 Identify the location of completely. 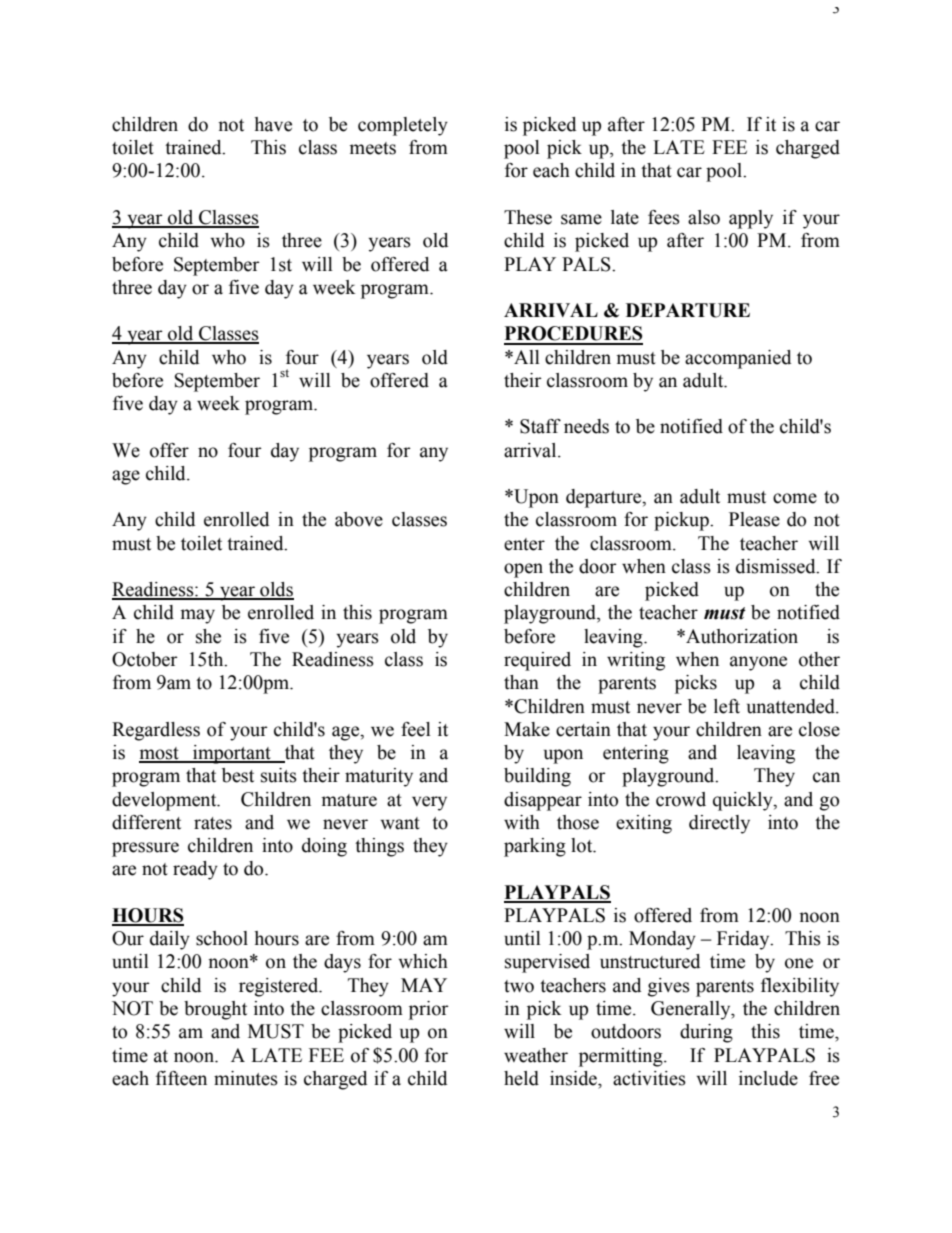
(403, 126).
